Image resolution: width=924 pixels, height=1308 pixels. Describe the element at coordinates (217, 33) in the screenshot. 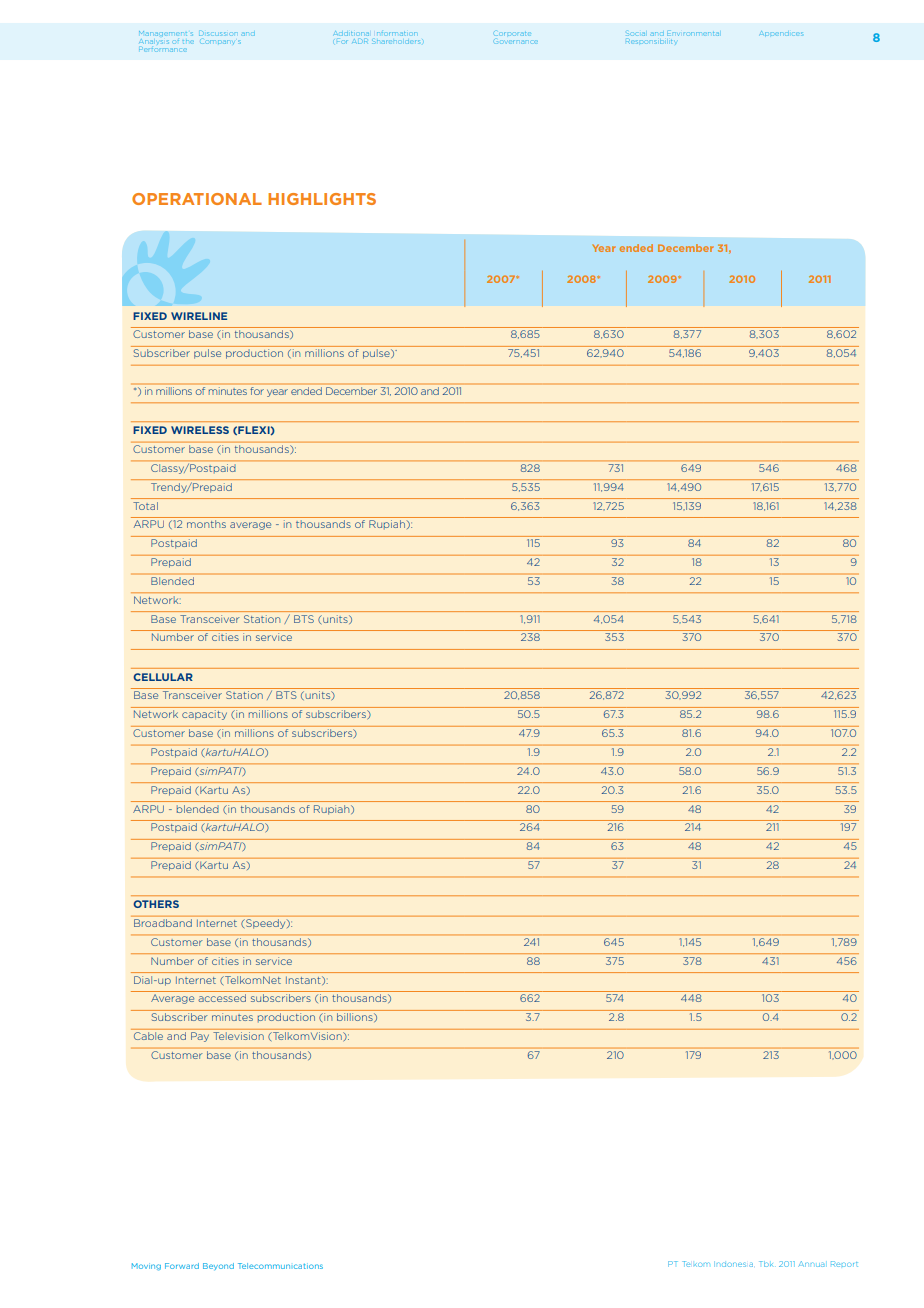

I see `Discussion` at that location.
